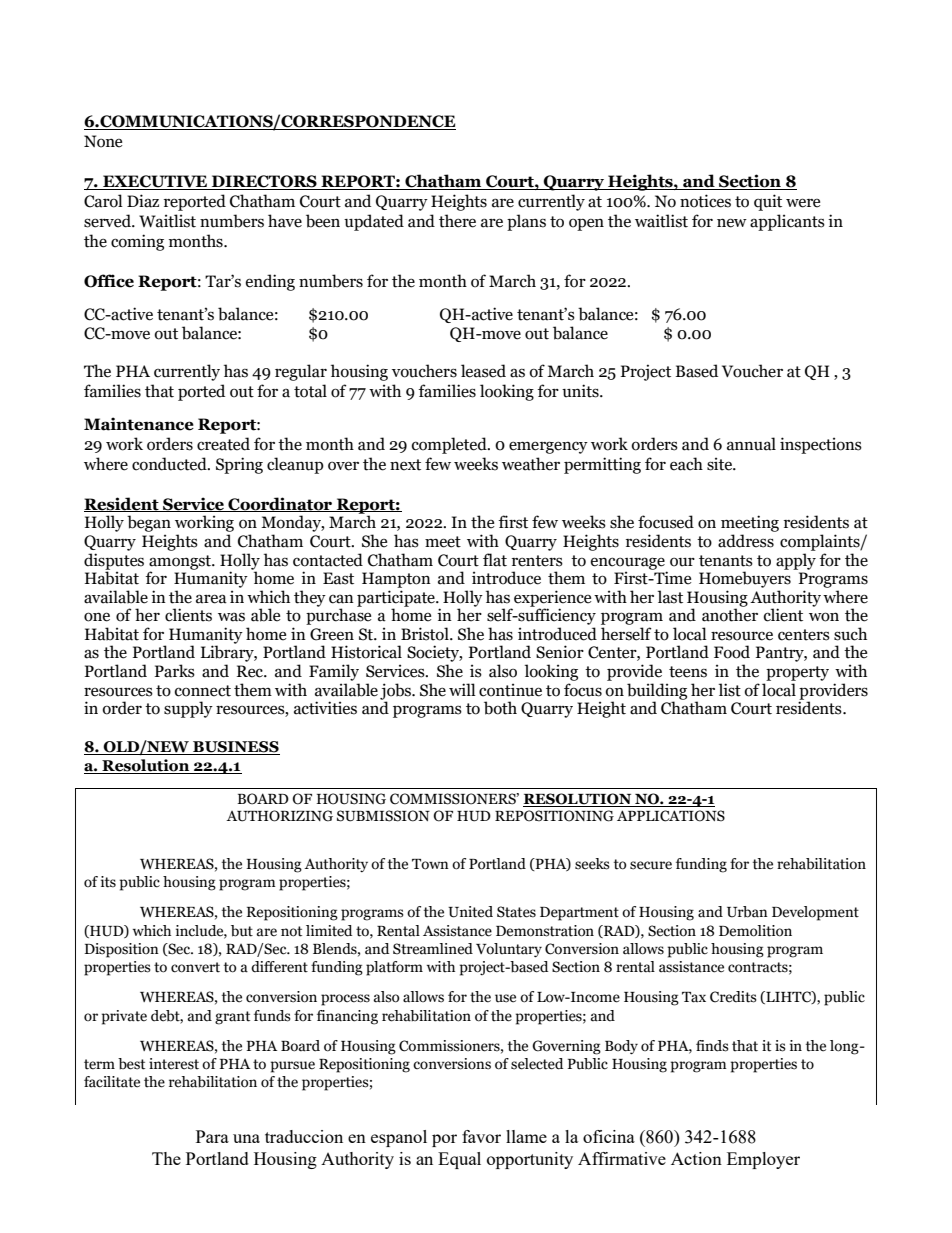 This screenshot has height=1233, width=952. I want to click on favor, so click(481, 1136).
